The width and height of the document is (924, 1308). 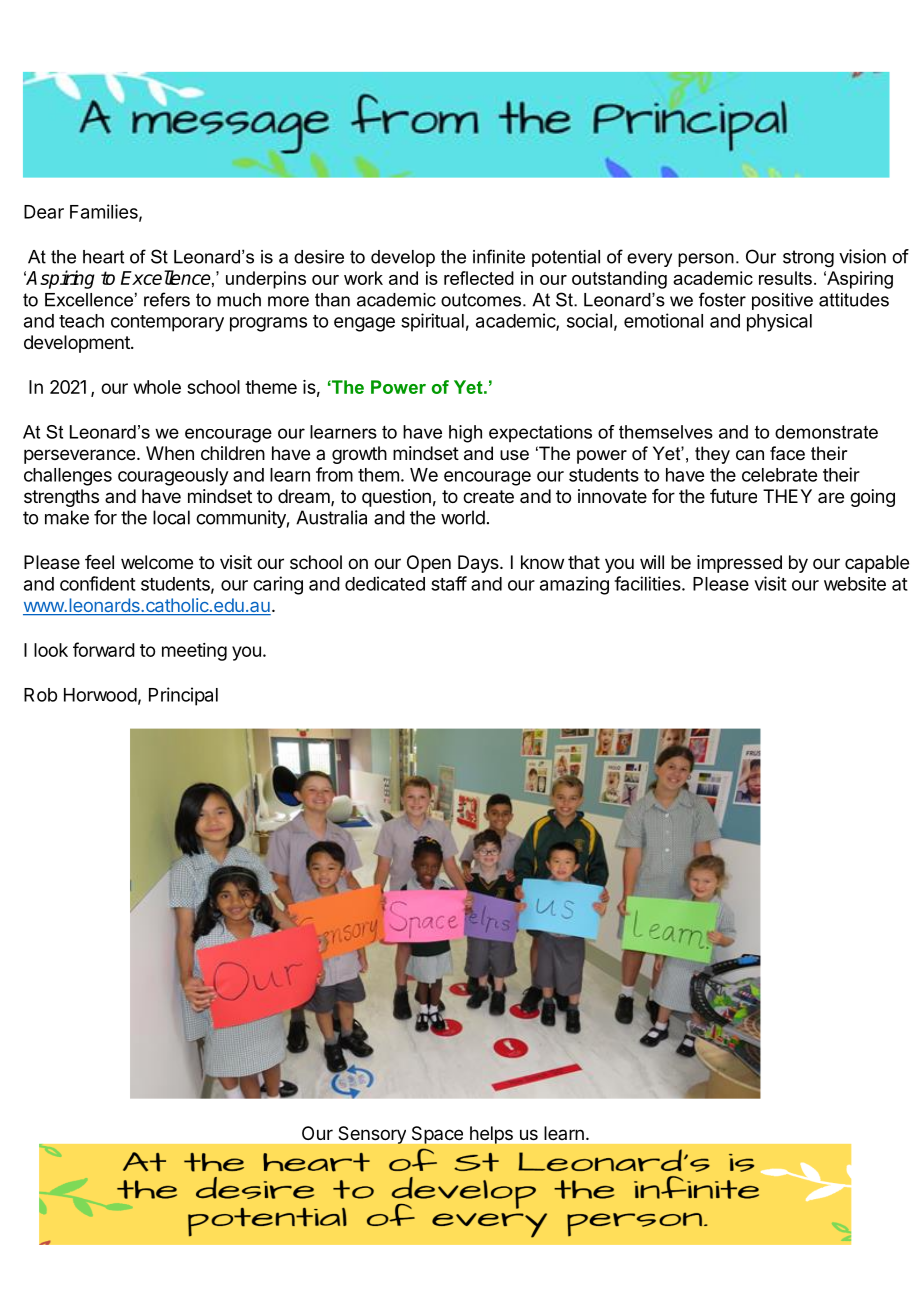 I want to click on meeting, so click(x=194, y=652).
